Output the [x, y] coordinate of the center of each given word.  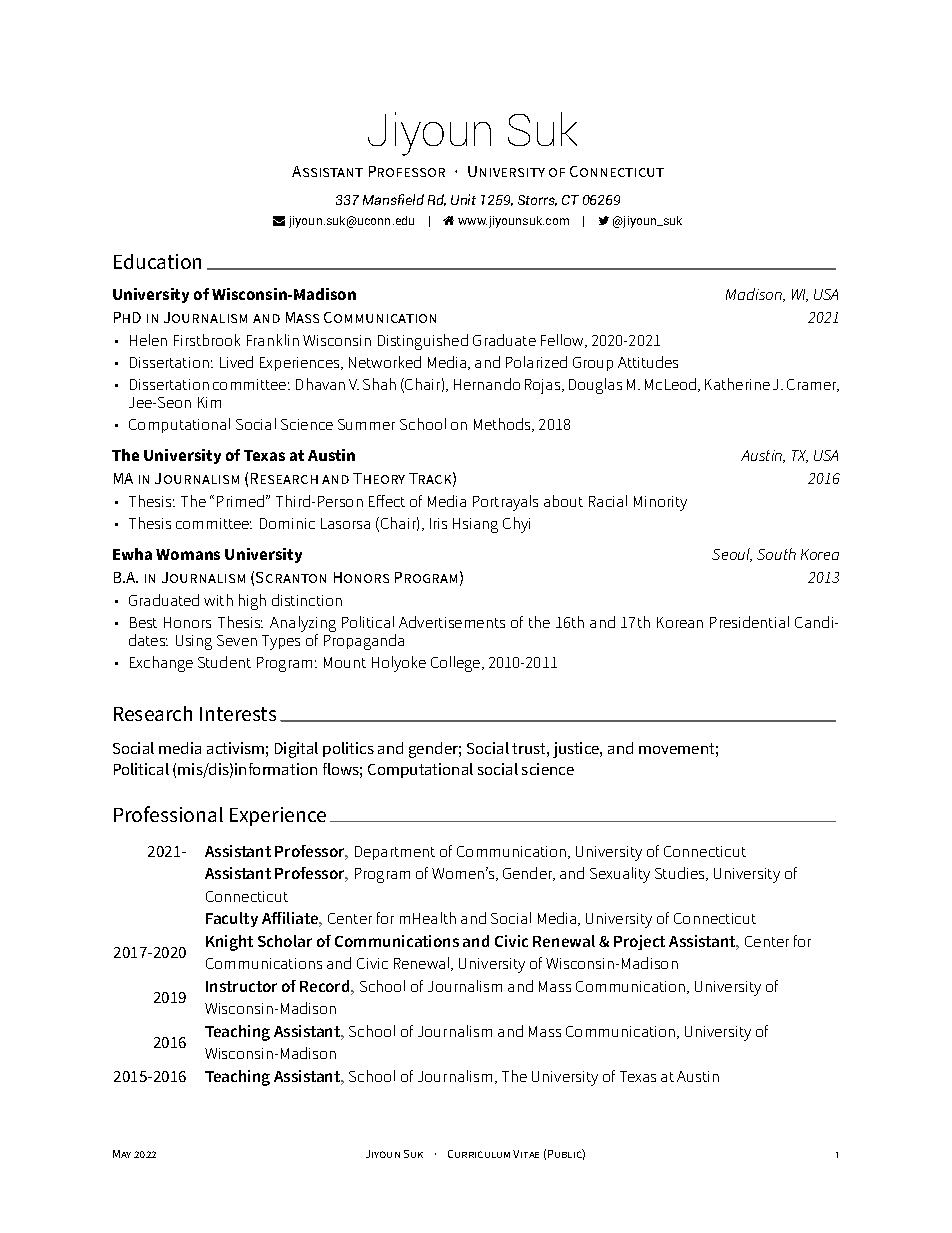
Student [224, 662]
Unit [463, 199]
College [457, 664]
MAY [122, 1154]
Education [157, 261]
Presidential [749, 622]
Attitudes [648, 362]
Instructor [241, 986]
